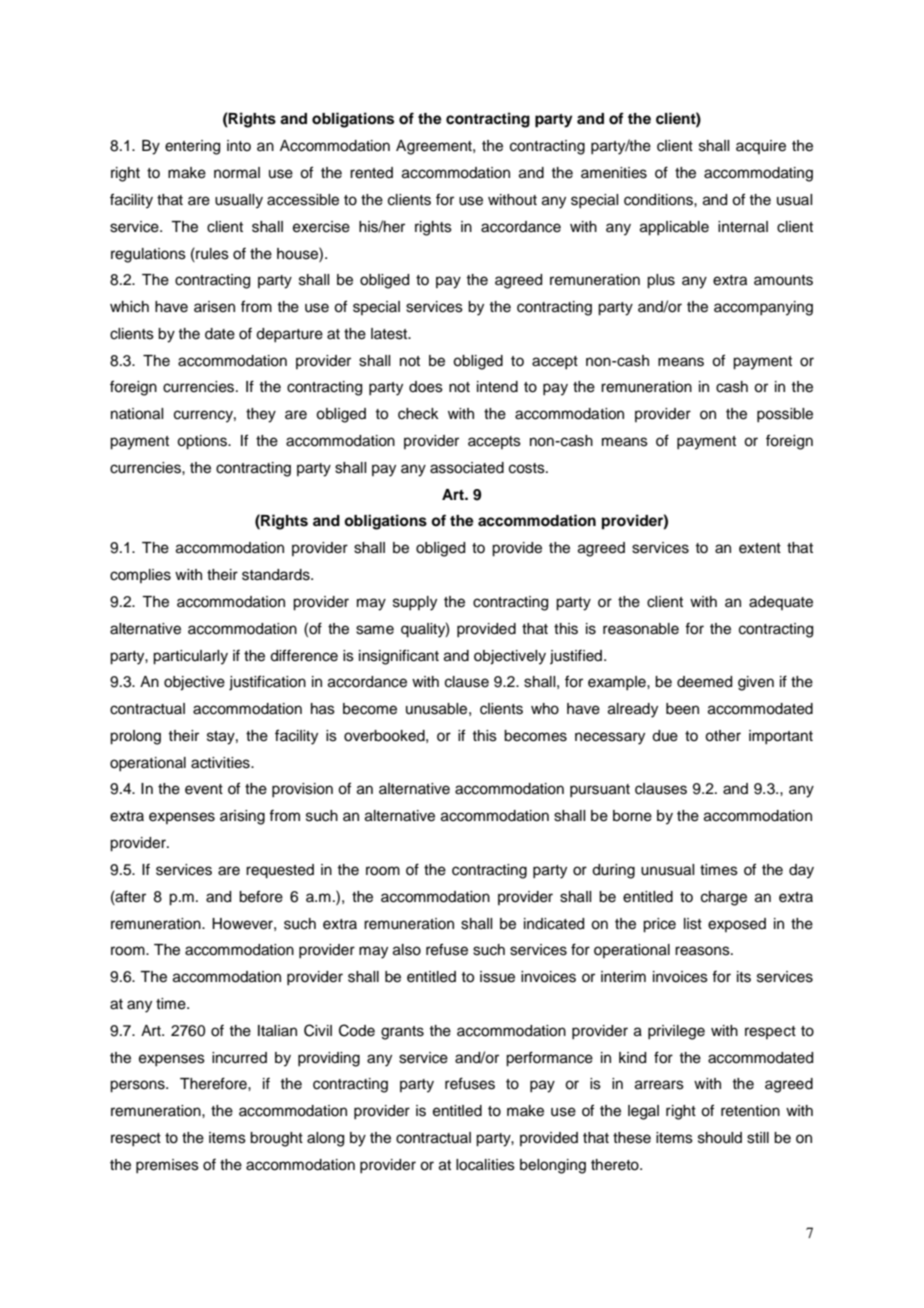 The height and width of the page is (1308, 924). What do you see at coordinates (407, 950) in the page?
I see `also` at bounding box center [407, 950].
